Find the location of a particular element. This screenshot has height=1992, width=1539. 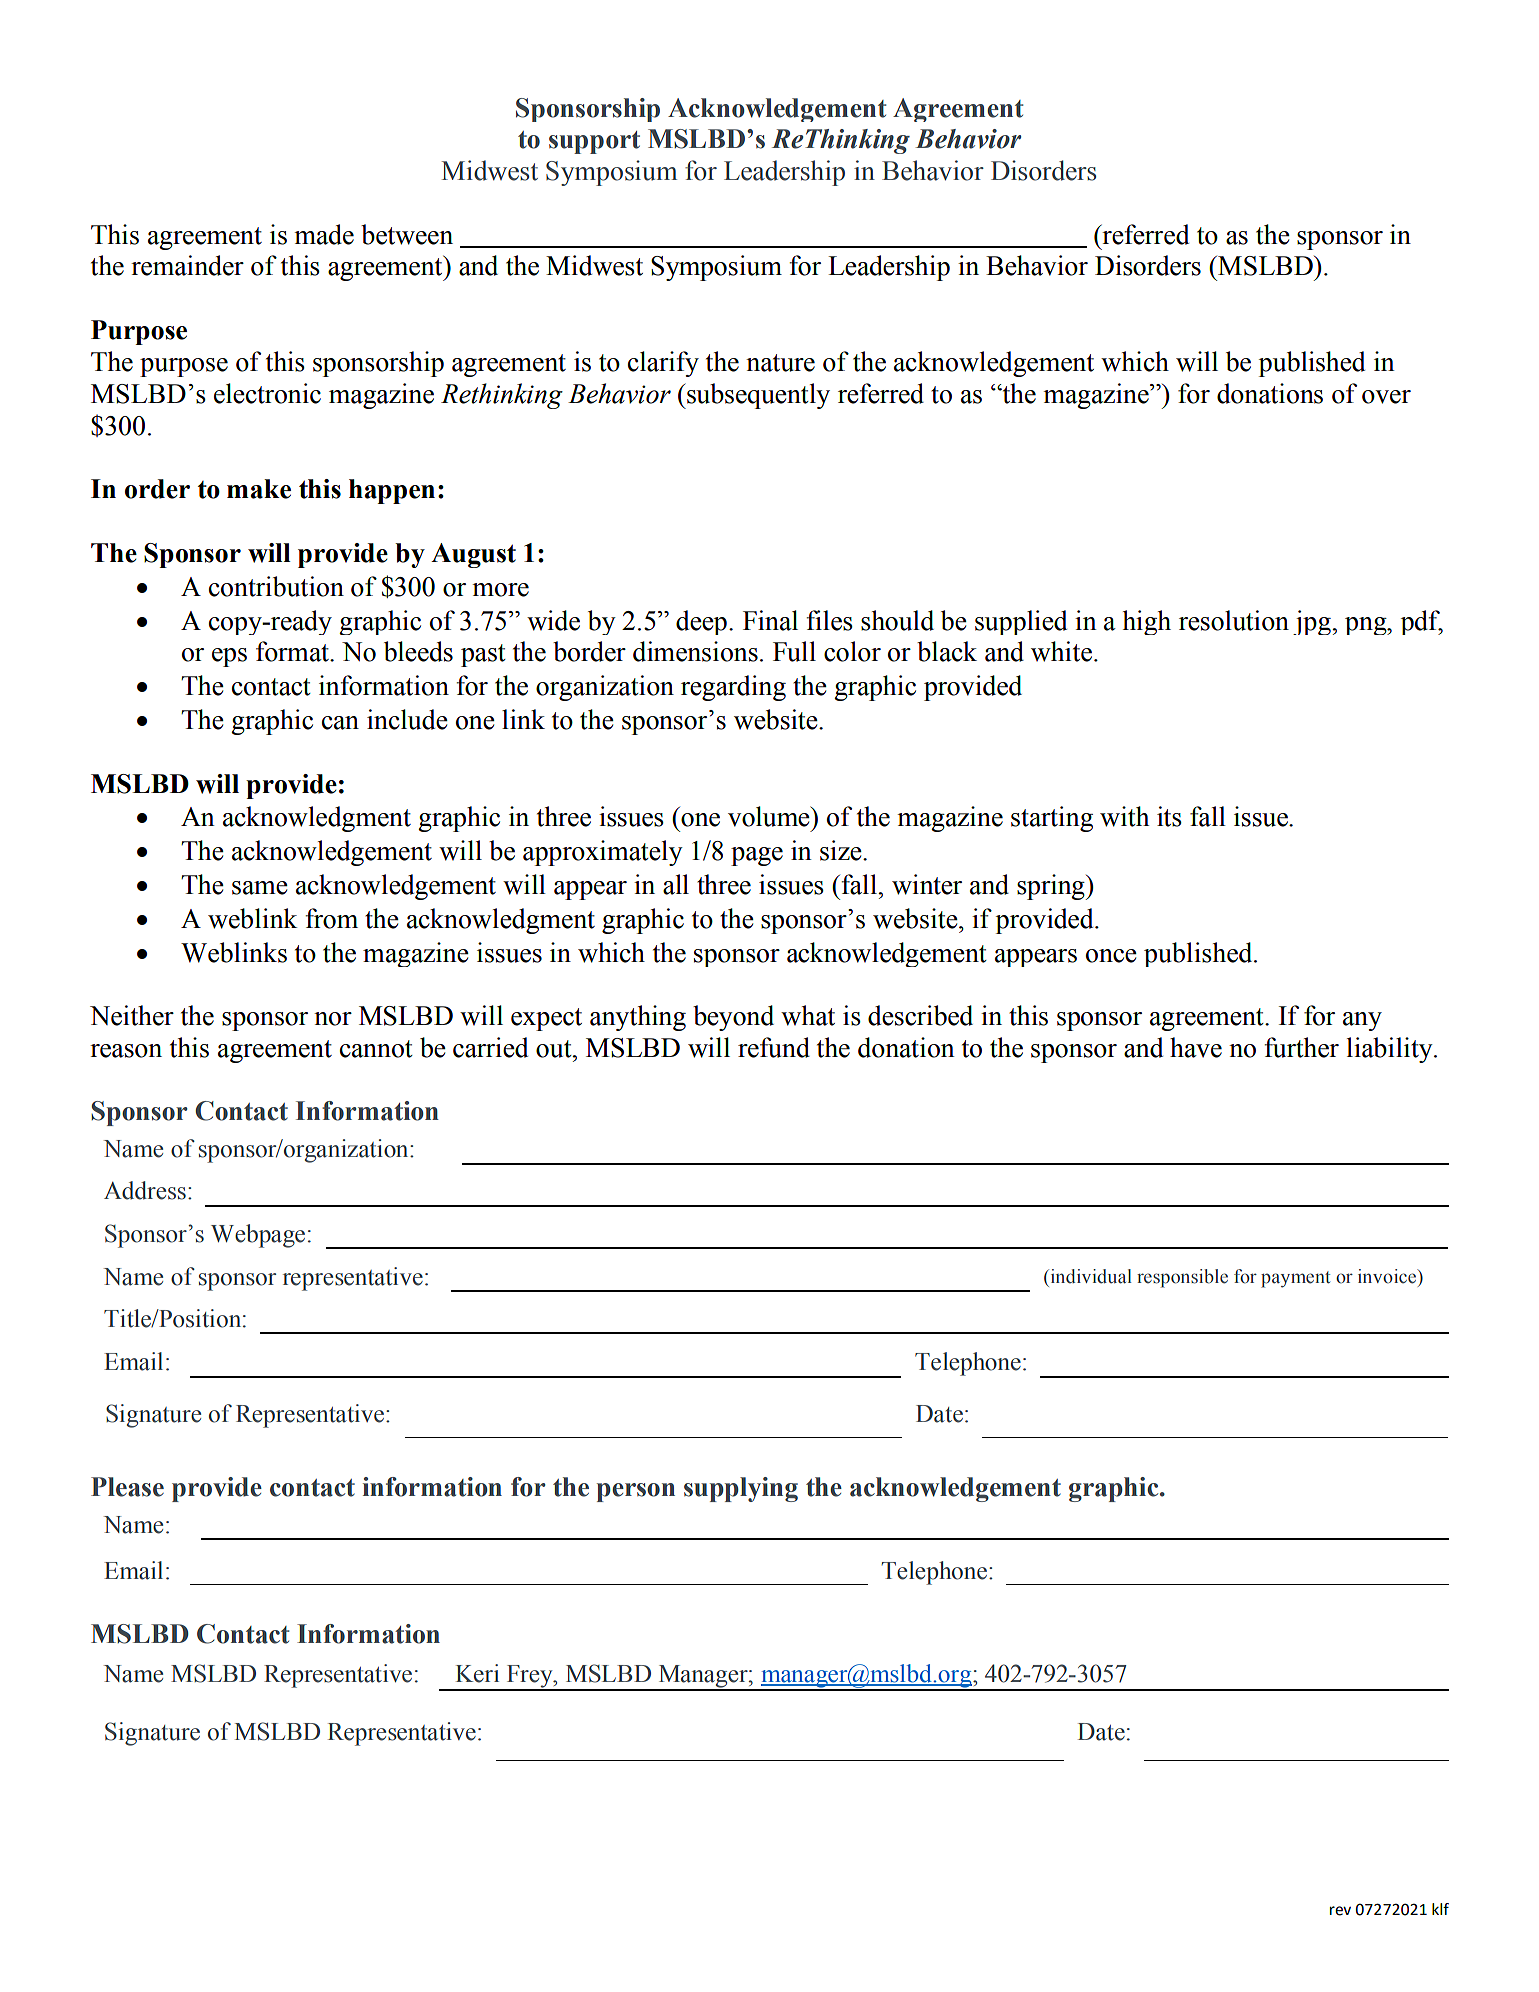

what is located at coordinates (808, 1015).
